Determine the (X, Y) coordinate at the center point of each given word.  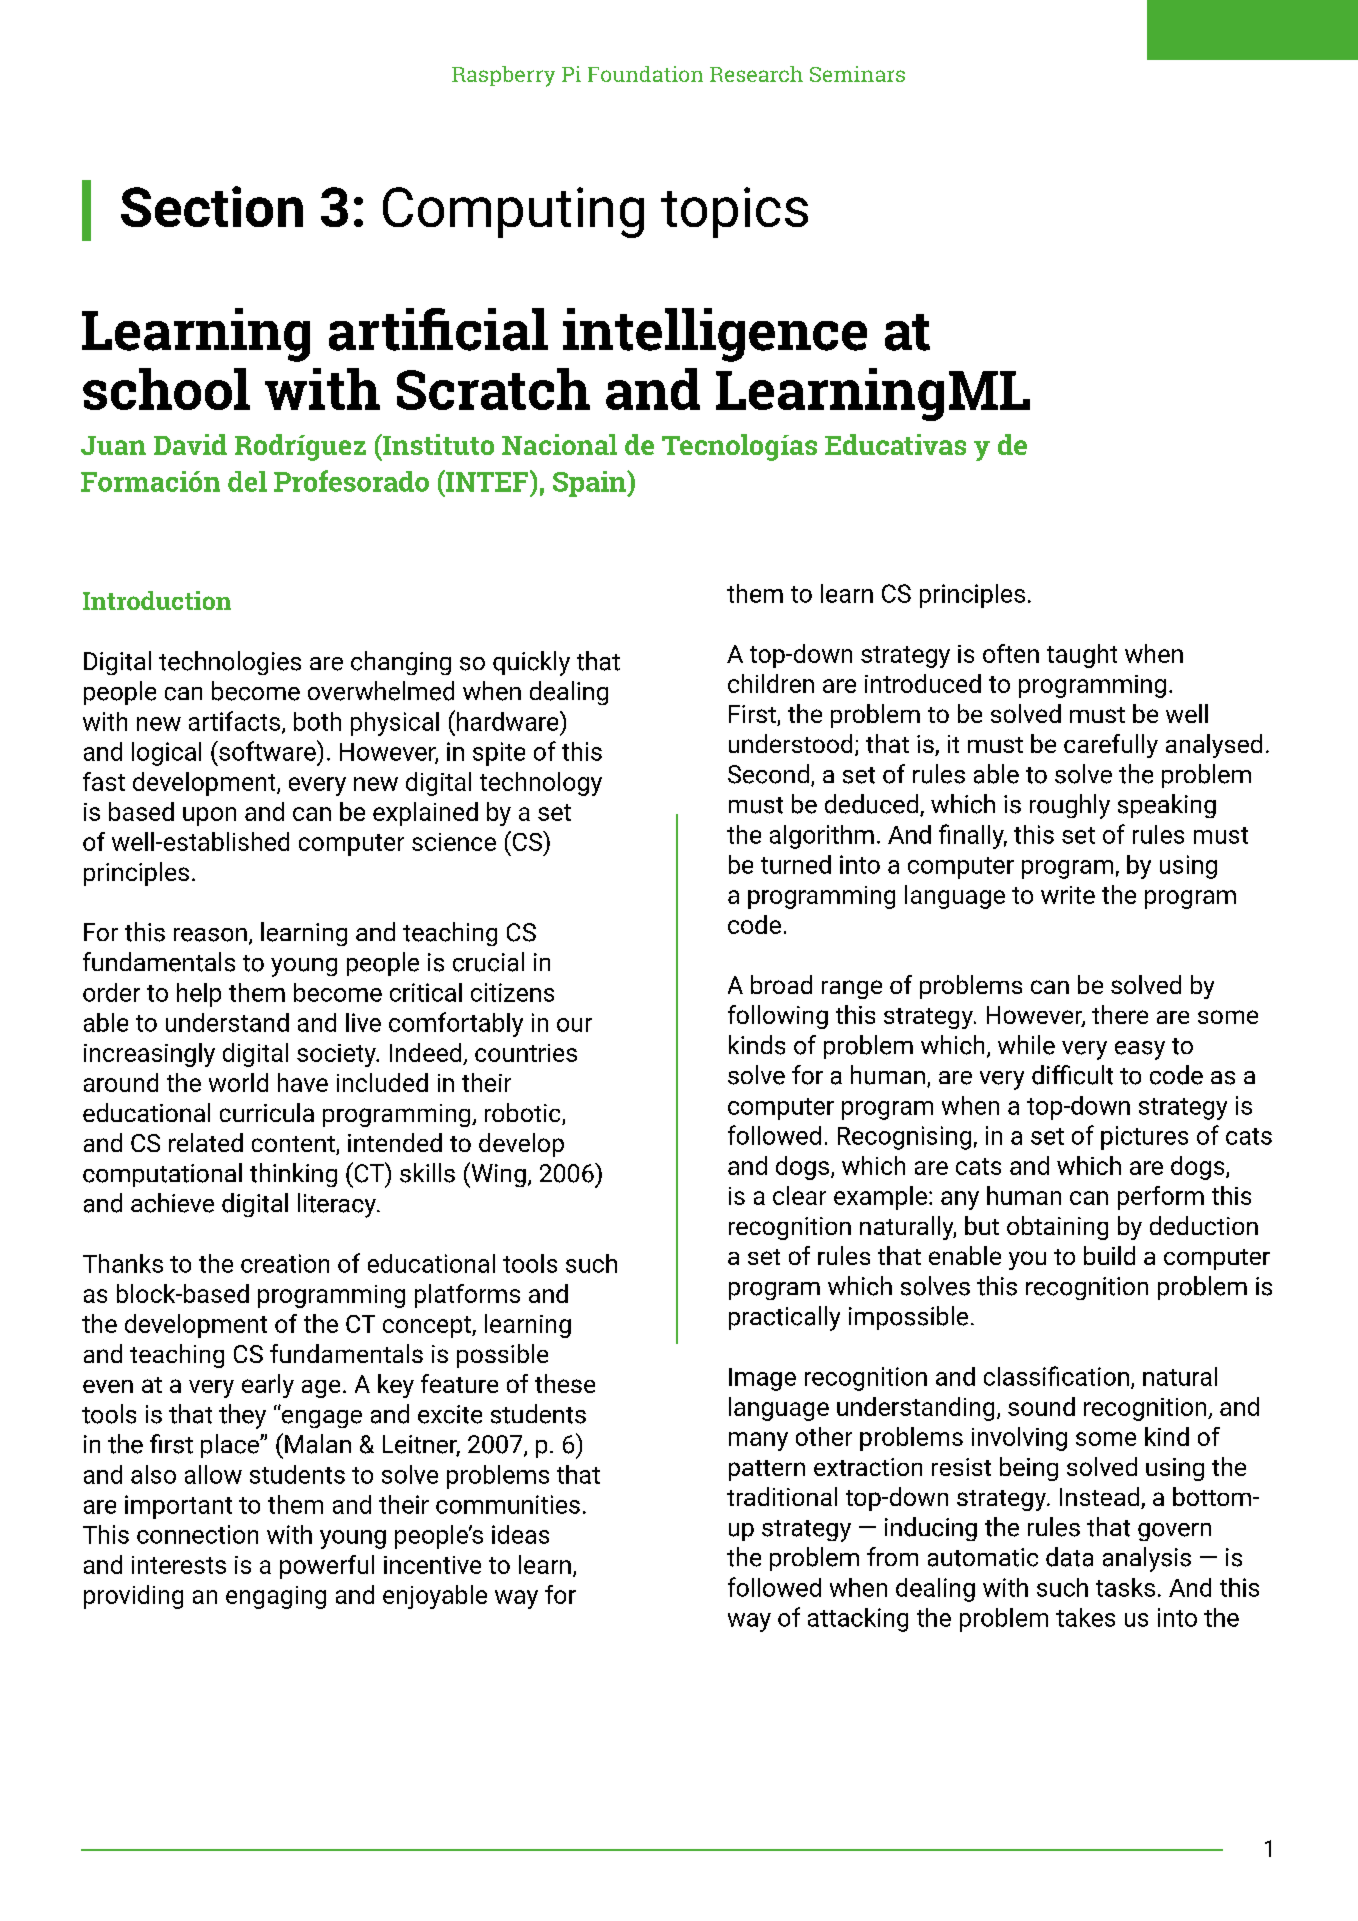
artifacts (234, 721)
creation (285, 1263)
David (190, 444)
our (574, 1025)
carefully (1111, 746)
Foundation (645, 74)
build (1109, 1255)
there (1120, 1014)
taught (1082, 656)
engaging (276, 1597)
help (199, 995)
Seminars (857, 74)
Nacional (559, 444)
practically (784, 1318)
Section (212, 206)
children (771, 683)
